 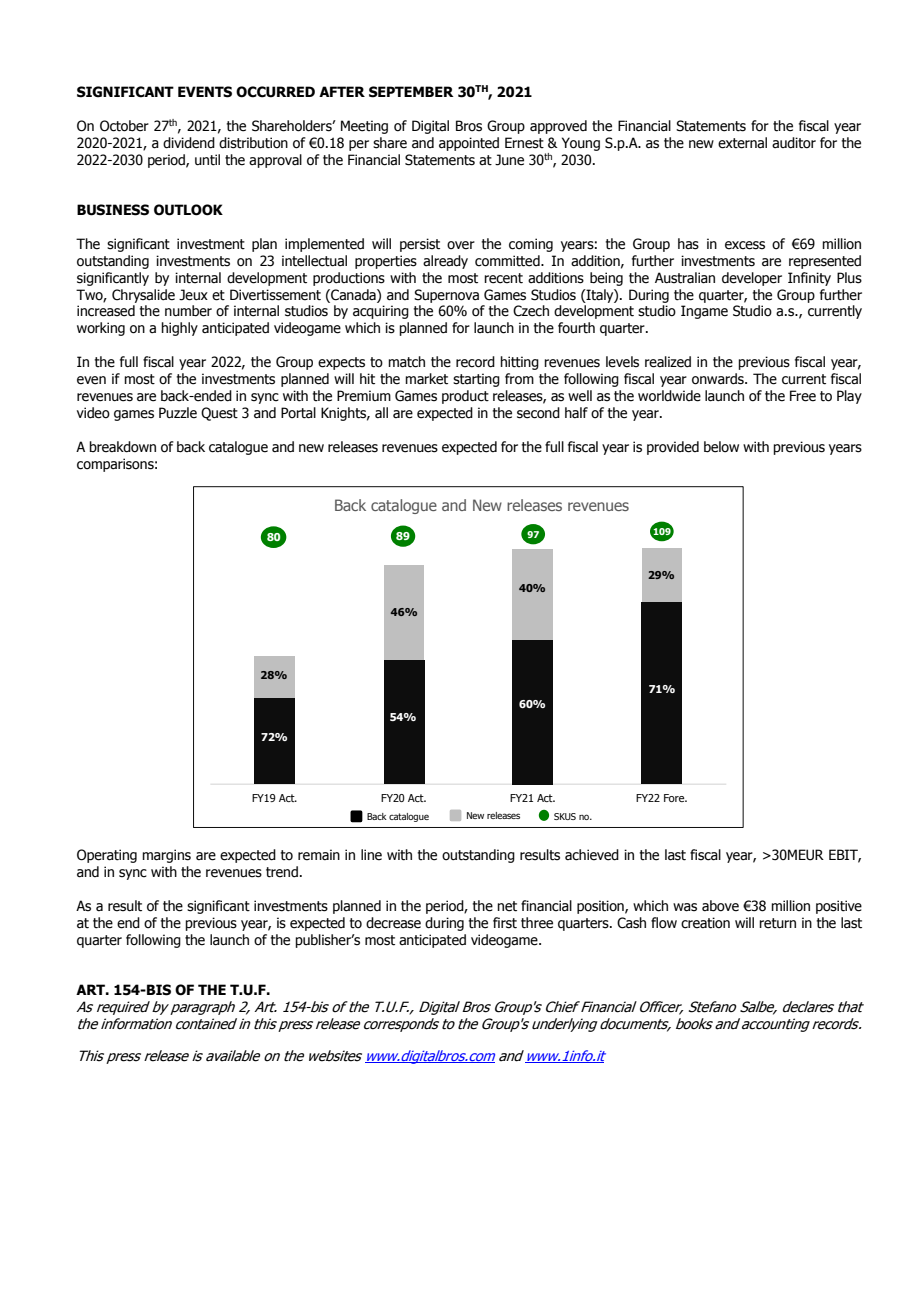 I want to click on recent, so click(x=503, y=278).
